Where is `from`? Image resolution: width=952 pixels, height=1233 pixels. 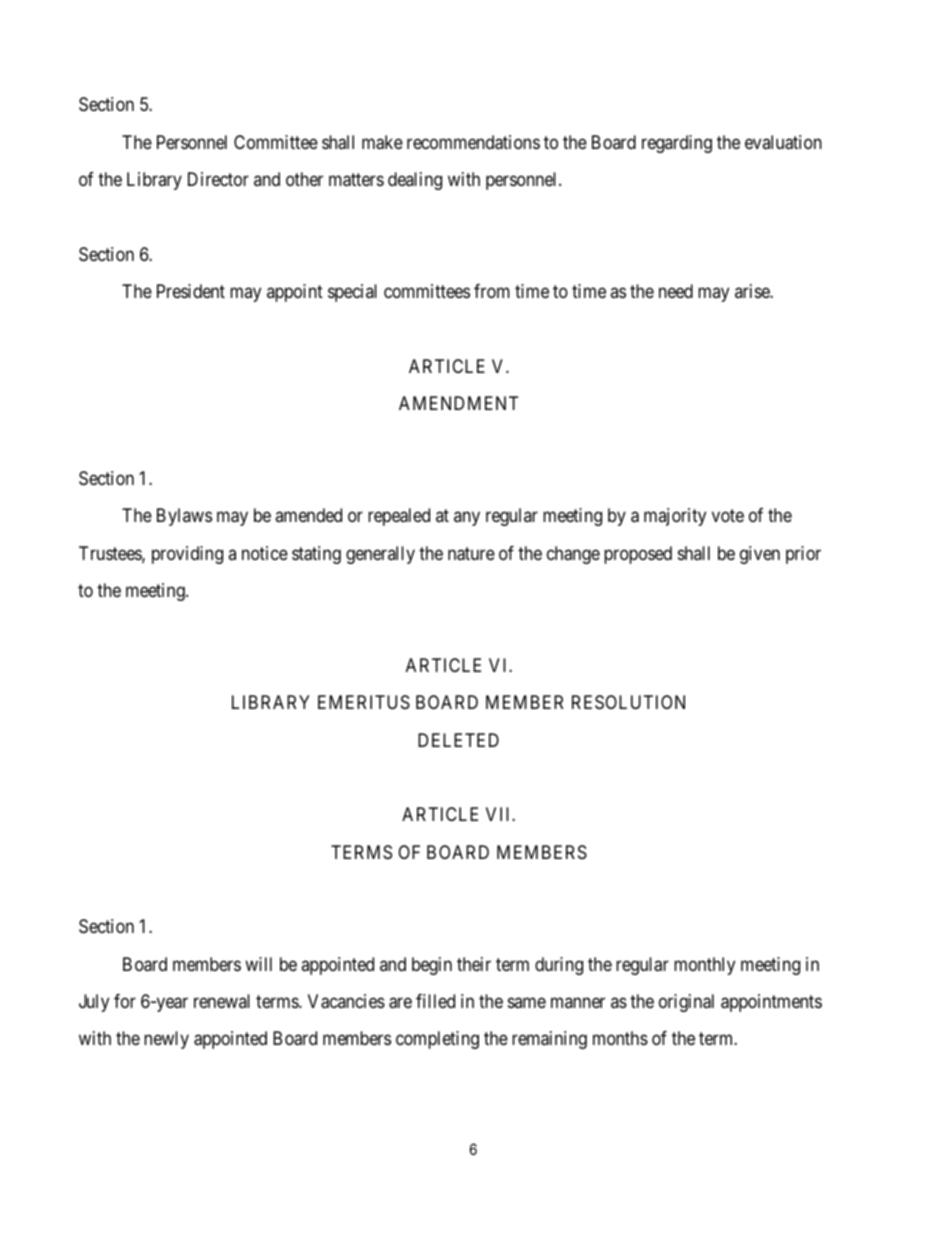
from is located at coordinates (492, 291).
